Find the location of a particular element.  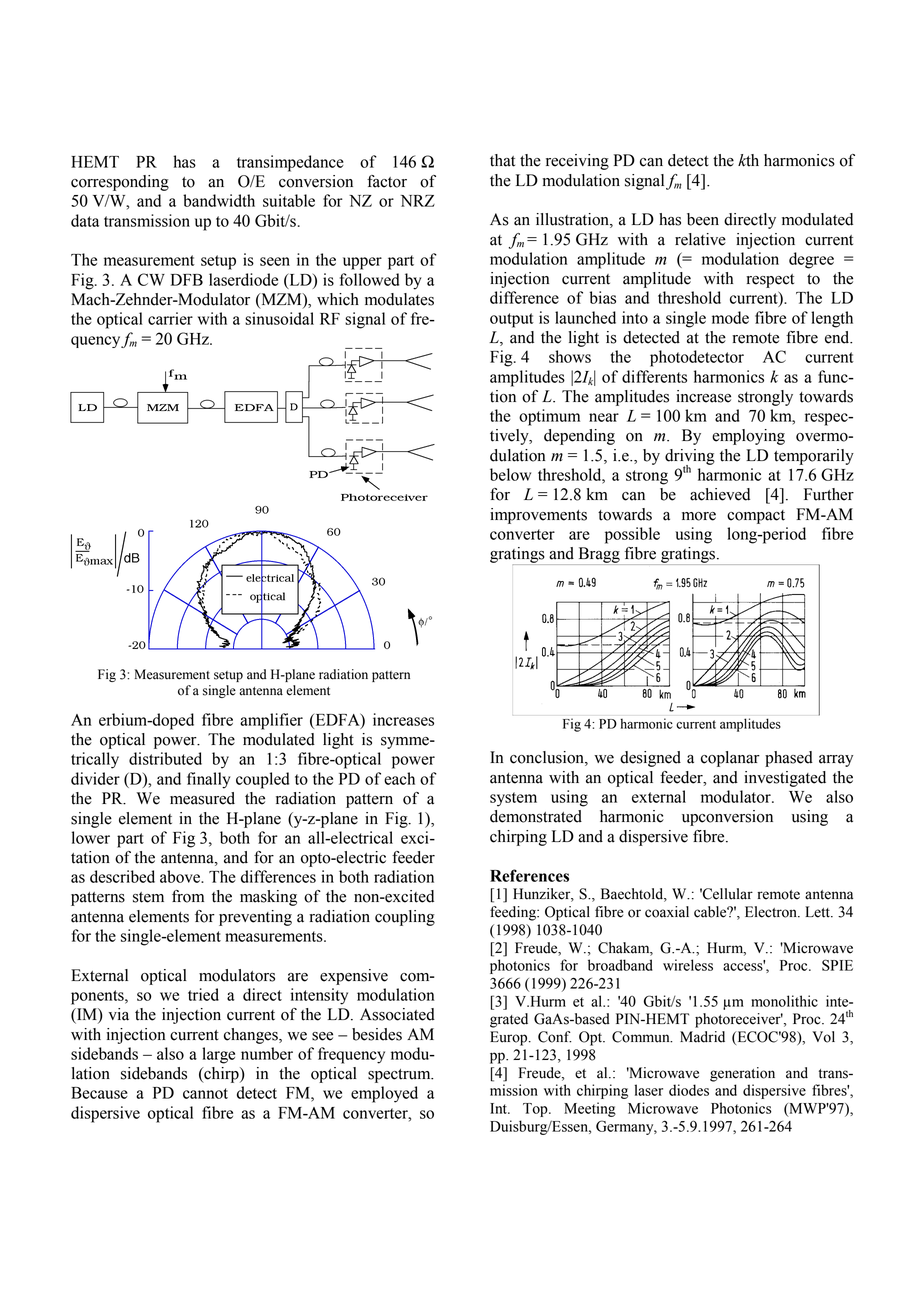

compact is located at coordinates (756, 517).
